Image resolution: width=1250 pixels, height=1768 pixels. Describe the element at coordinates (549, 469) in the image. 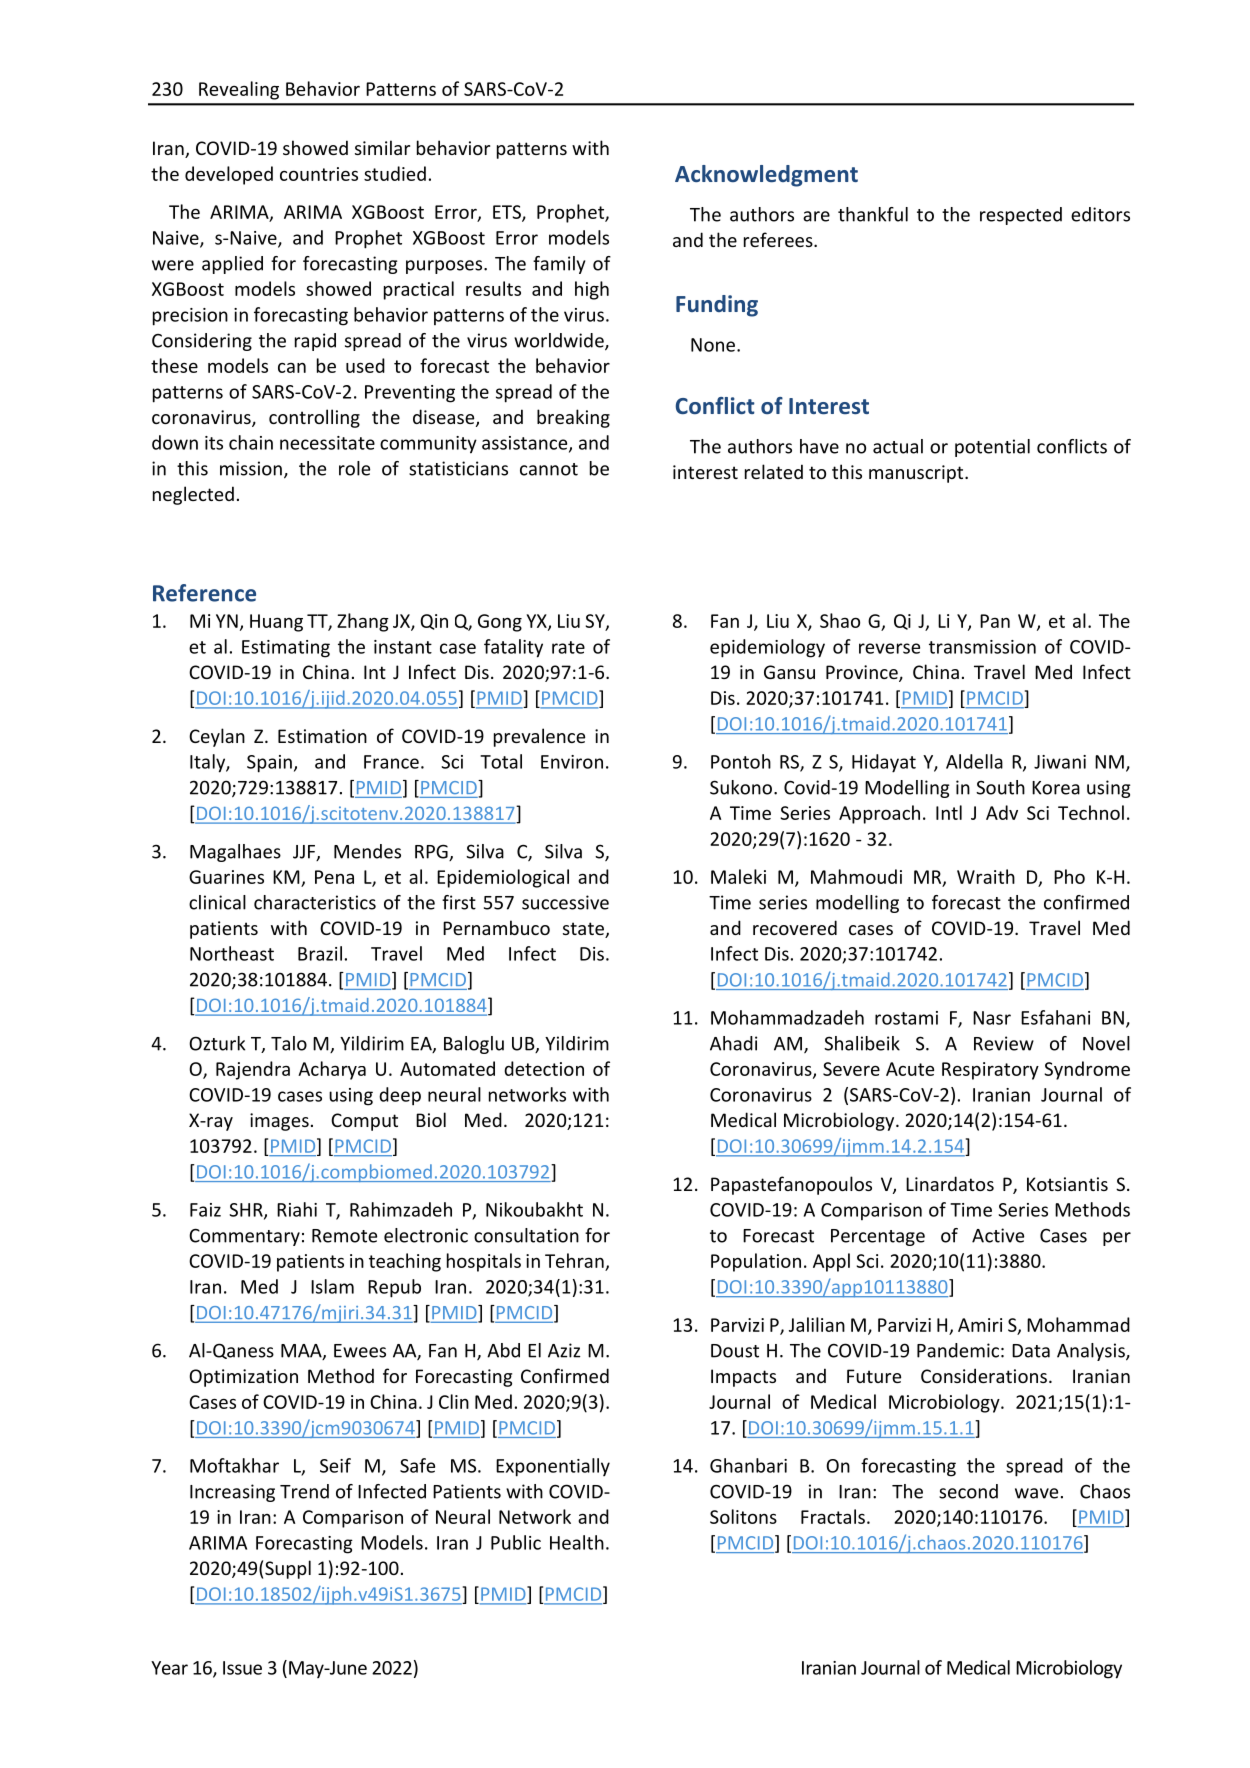

I see `cannot` at that location.
